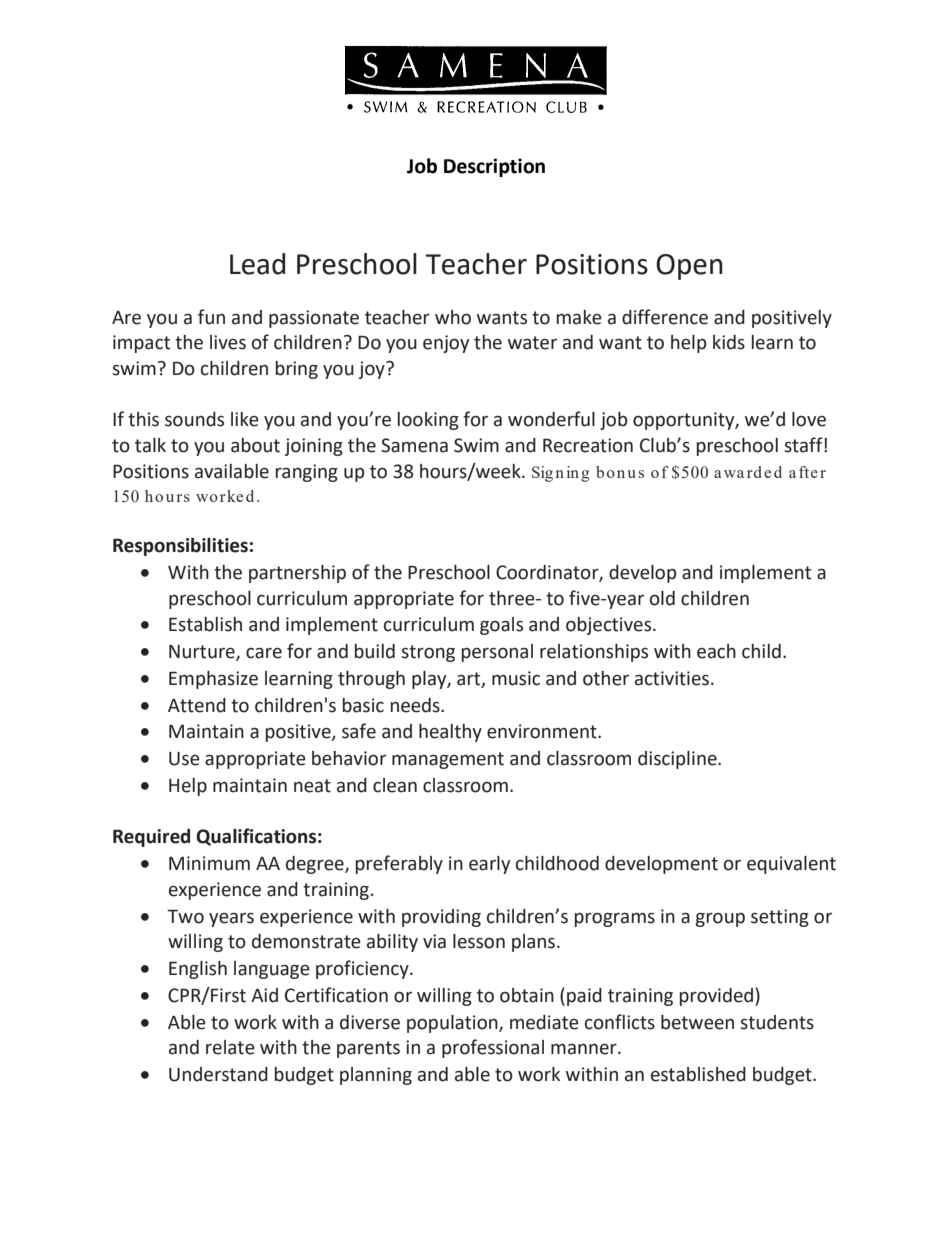 The height and width of the image is (1233, 952). I want to click on Lead, so click(257, 264).
